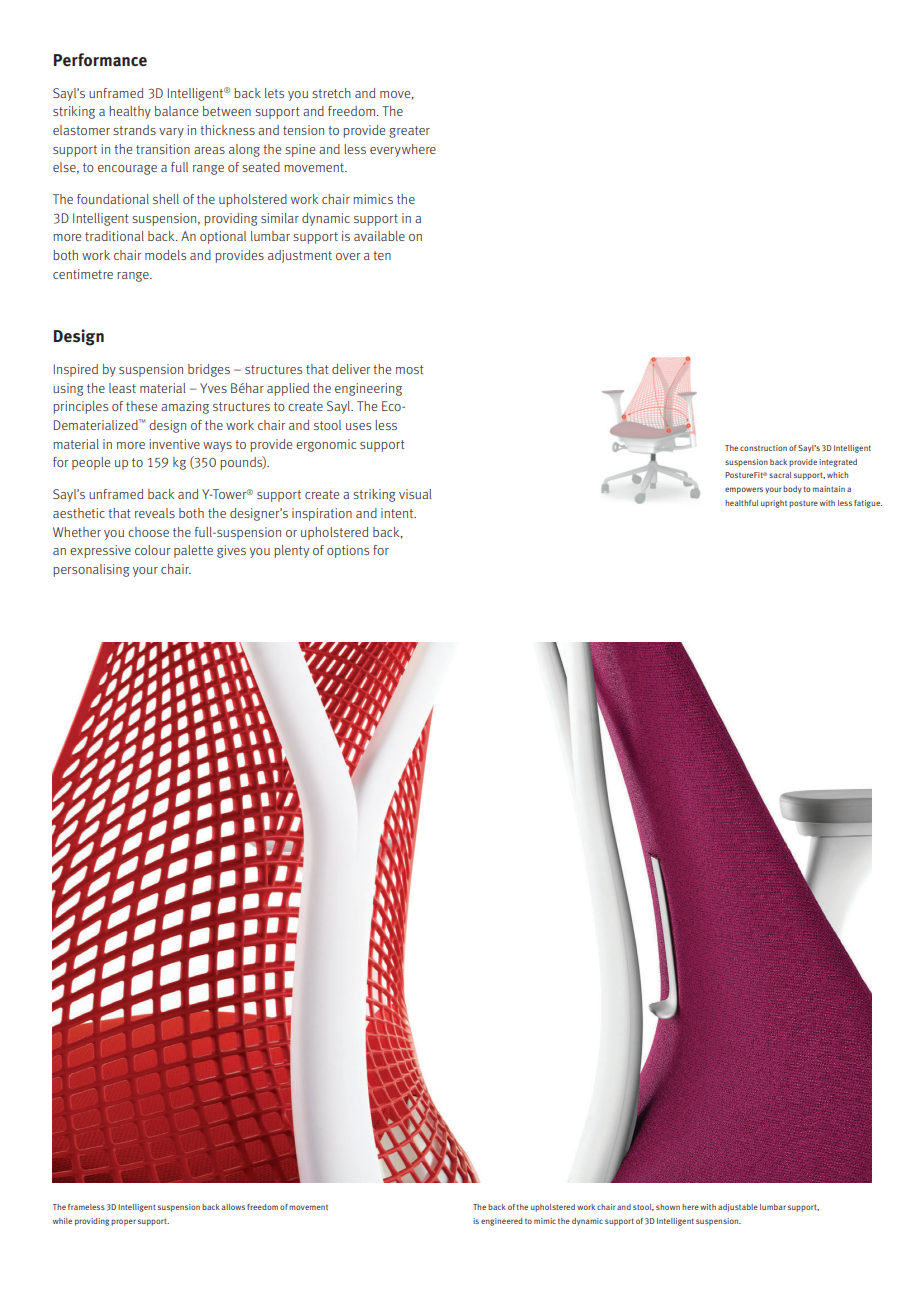 Image resolution: width=924 pixels, height=1308 pixels. I want to click on intent, so click(398, 513).
